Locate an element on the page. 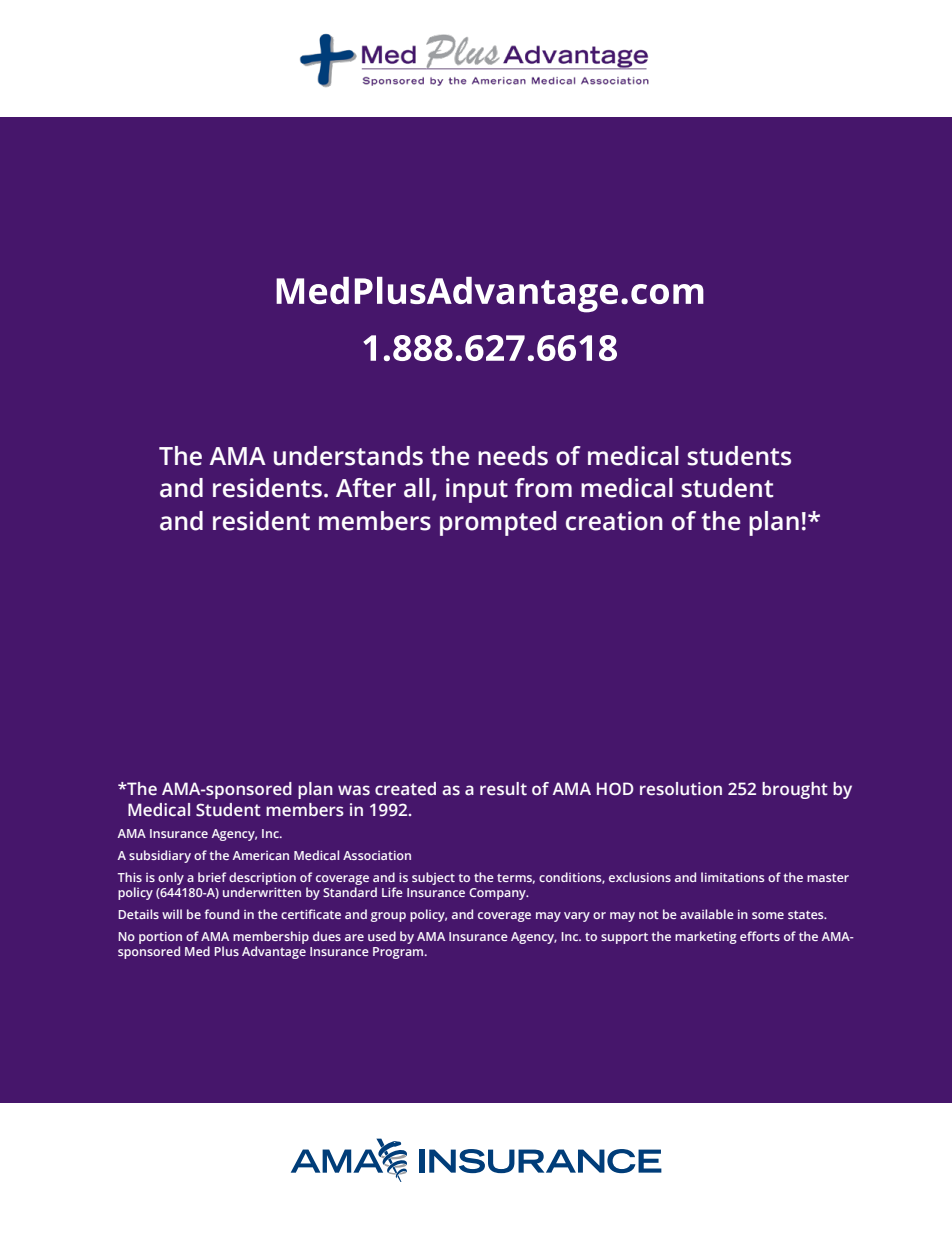 Image resolution: width=952 pixels, height=1233 pixels. result is located at coordinates (503, 789).
